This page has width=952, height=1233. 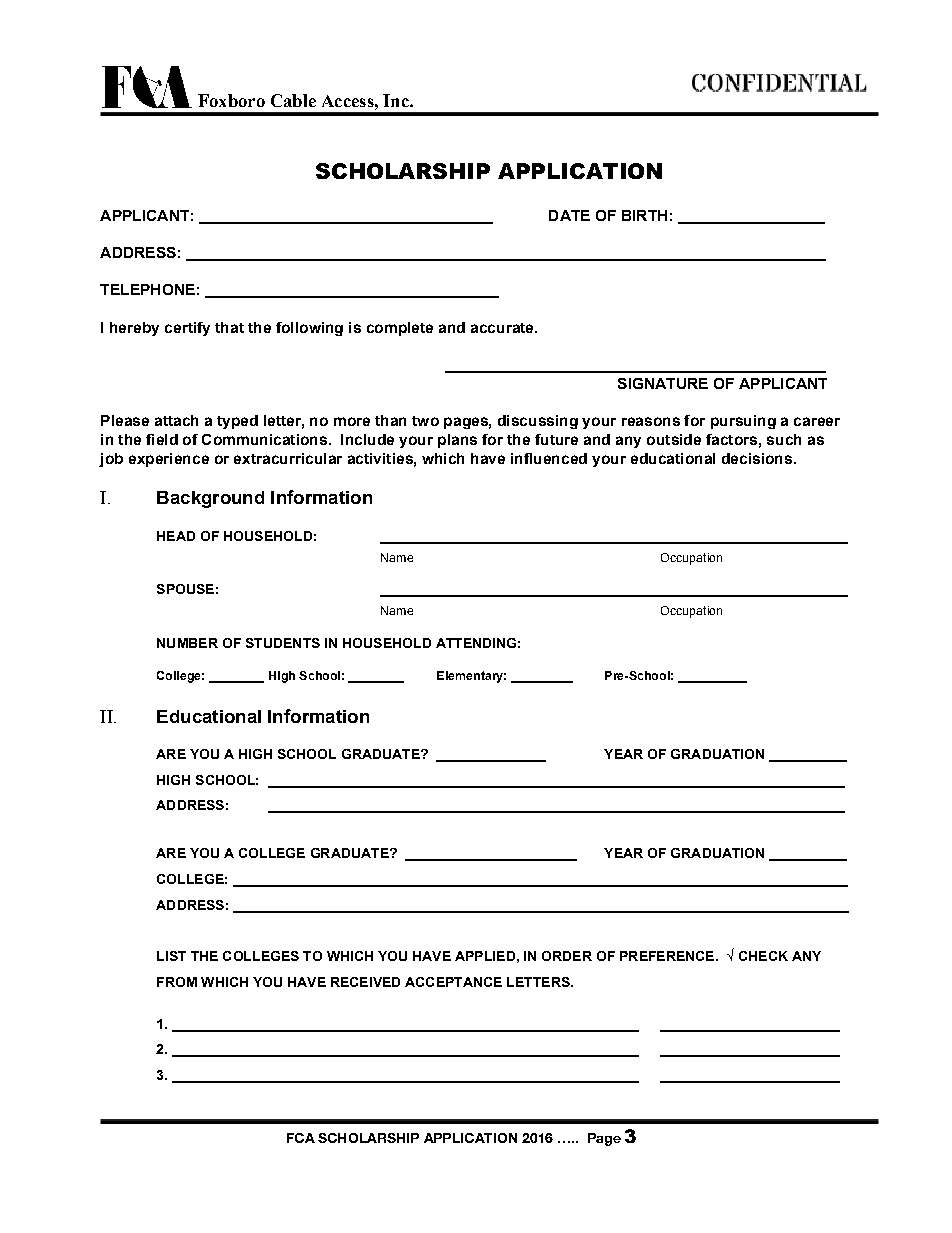 What do you see at coordinates (569, 215) in the page?
I see `DATE` at bounding box center [569, 215].
